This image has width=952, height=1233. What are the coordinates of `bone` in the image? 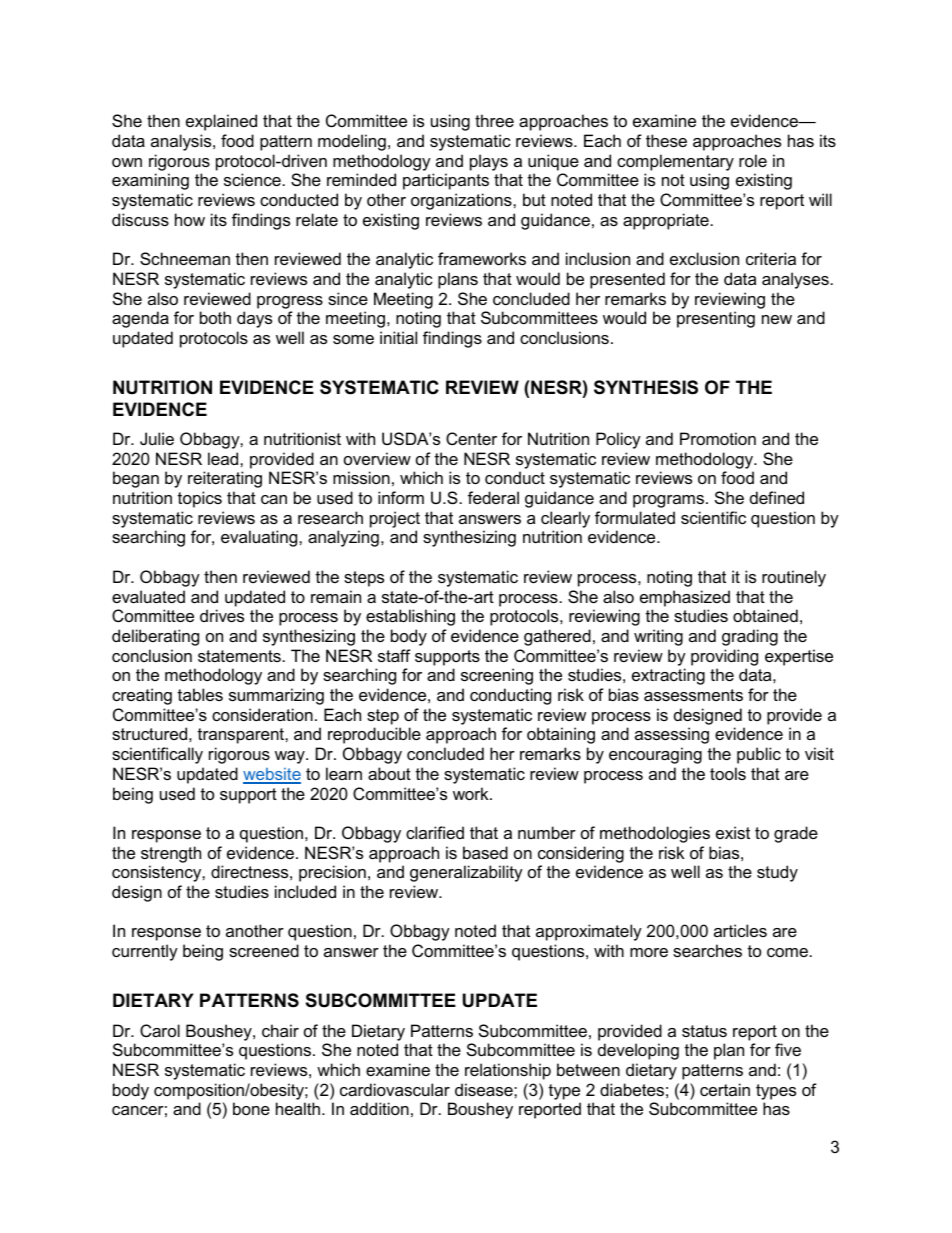 It's located at (251, 1108).
